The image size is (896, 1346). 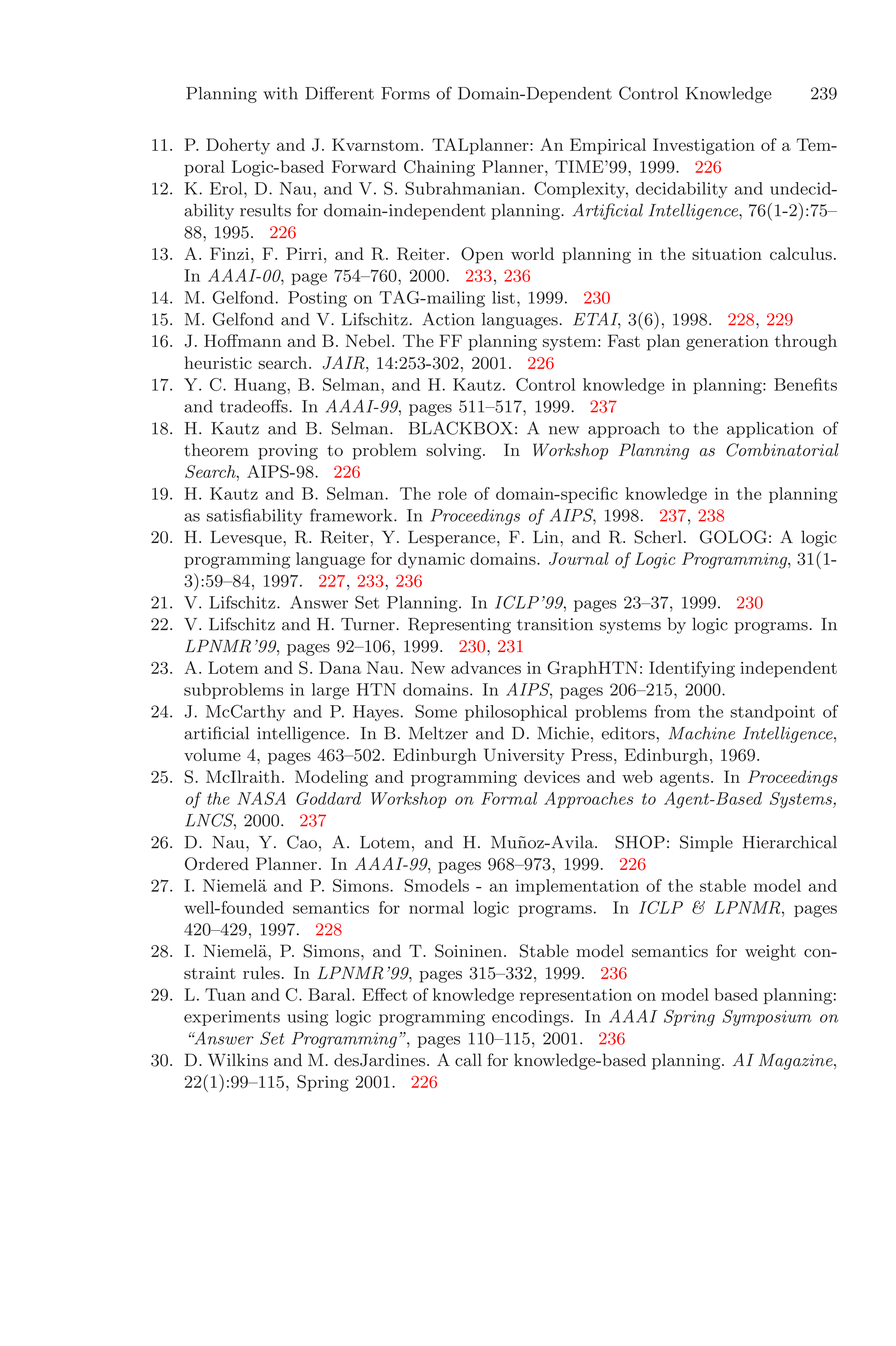 I want to click on list, so click(x=503, y=297).
